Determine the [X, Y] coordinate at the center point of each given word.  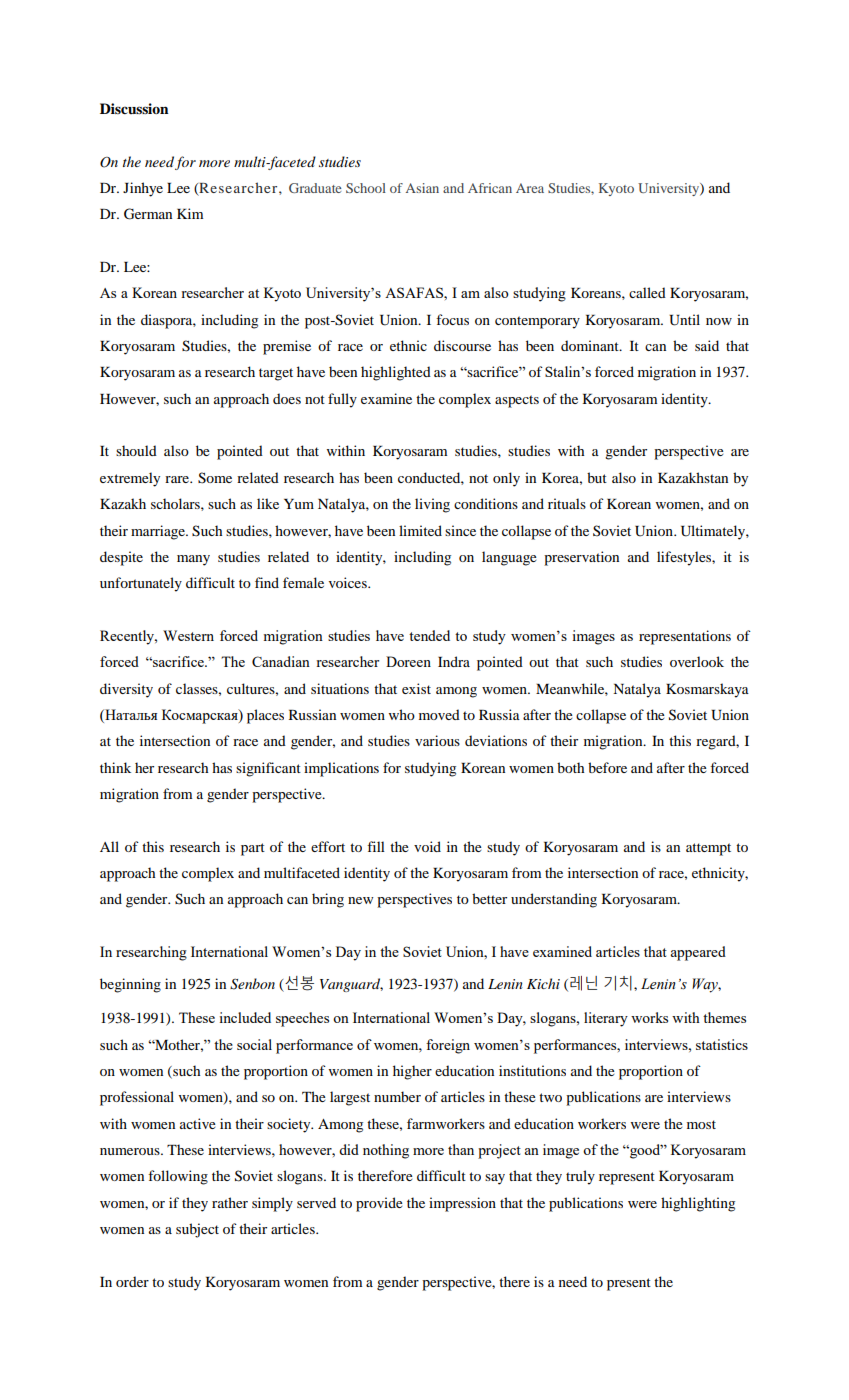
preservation [581, 558]
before [607, 767]
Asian [422, 188]
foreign [448, 1046]
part [253, 849]
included [245, 1017]
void [427, 846]
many [193, 560]
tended [429, 635]
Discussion [134, 108]
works [649, 1017]
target [276, 374]
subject [197, 1230]
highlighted [396, 373]
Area [530, 188]
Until [684, 320]
